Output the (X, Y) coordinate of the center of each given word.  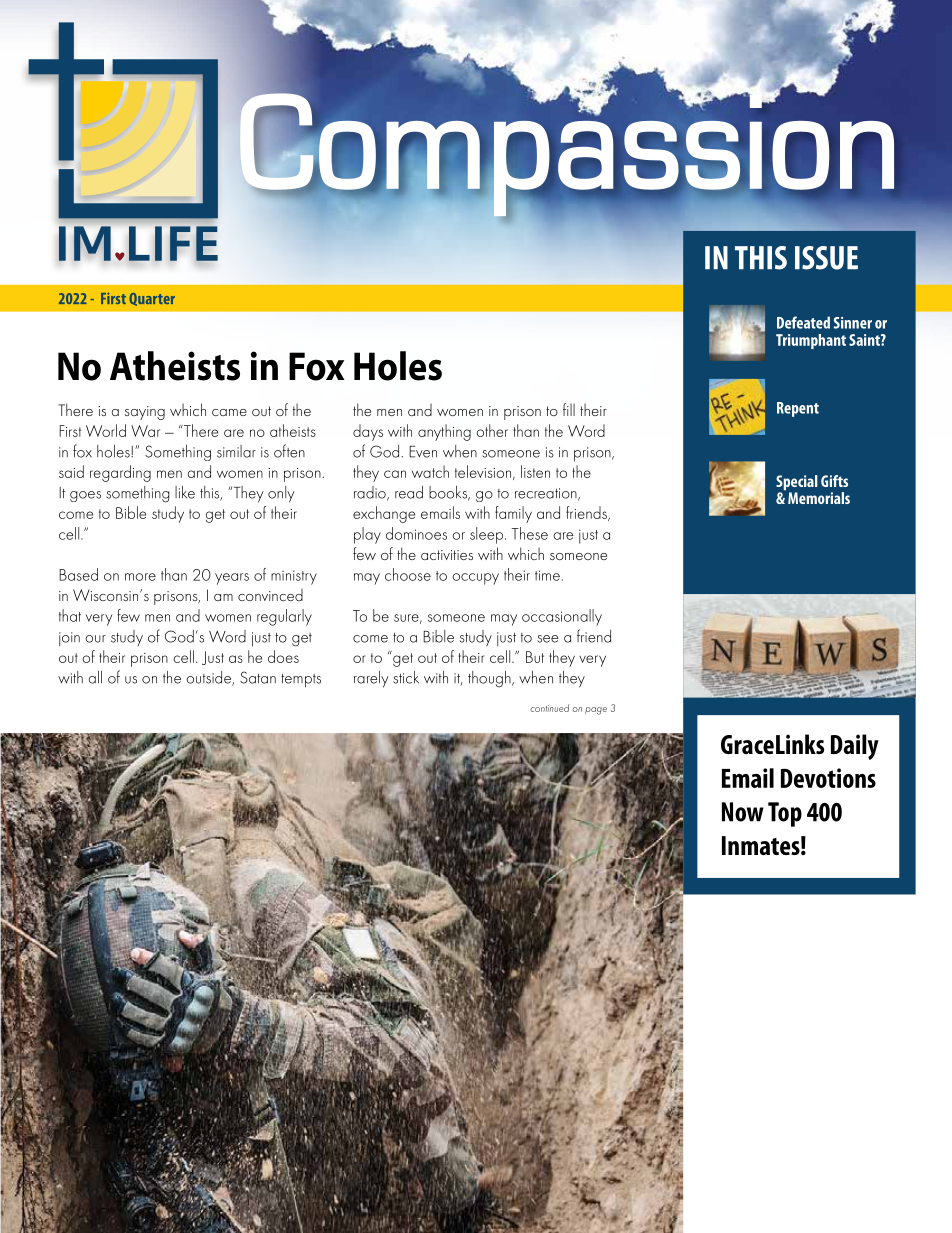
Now (743, 812)
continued (549, 708)
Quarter (152, 299)
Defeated (803, 322)
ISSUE (826, 258)
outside (209, 678)
